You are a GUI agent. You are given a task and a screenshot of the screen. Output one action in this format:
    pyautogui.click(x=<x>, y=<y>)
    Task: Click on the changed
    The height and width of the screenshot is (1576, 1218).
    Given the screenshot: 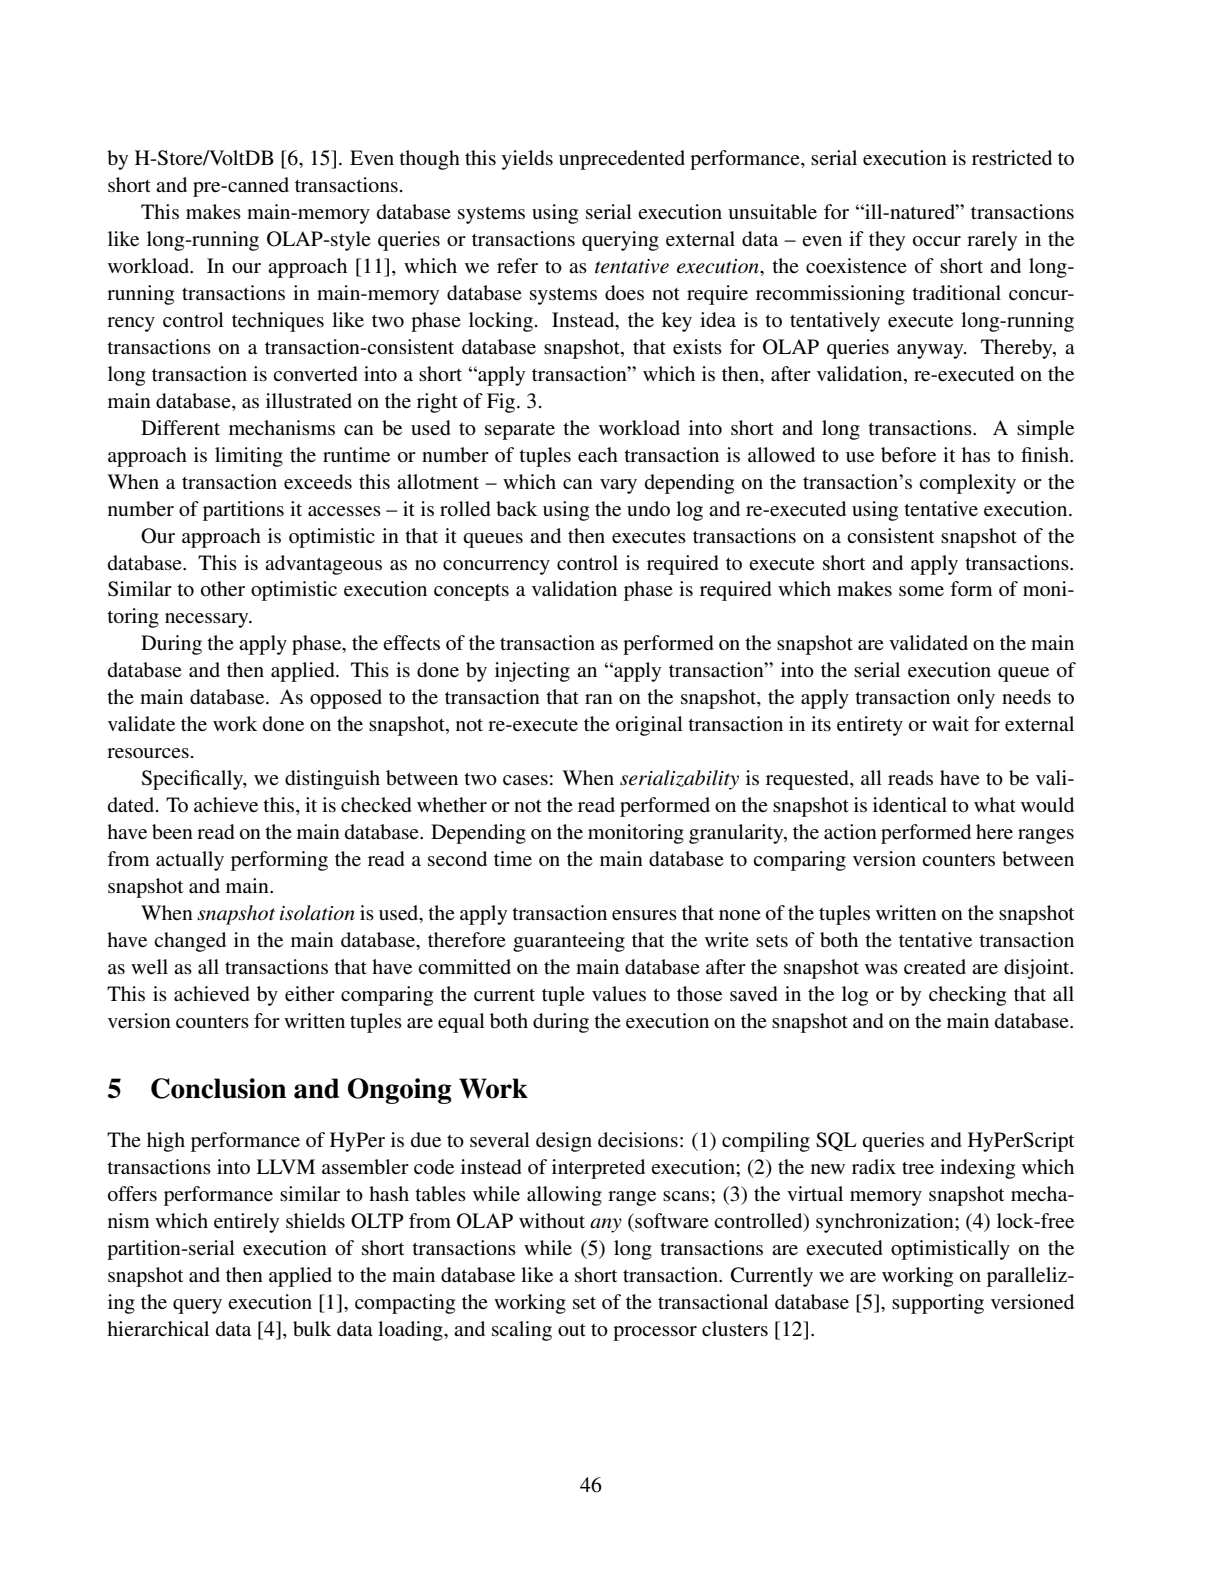 What is the action you would take?
    pyautogui.click(x=190, y=942)
